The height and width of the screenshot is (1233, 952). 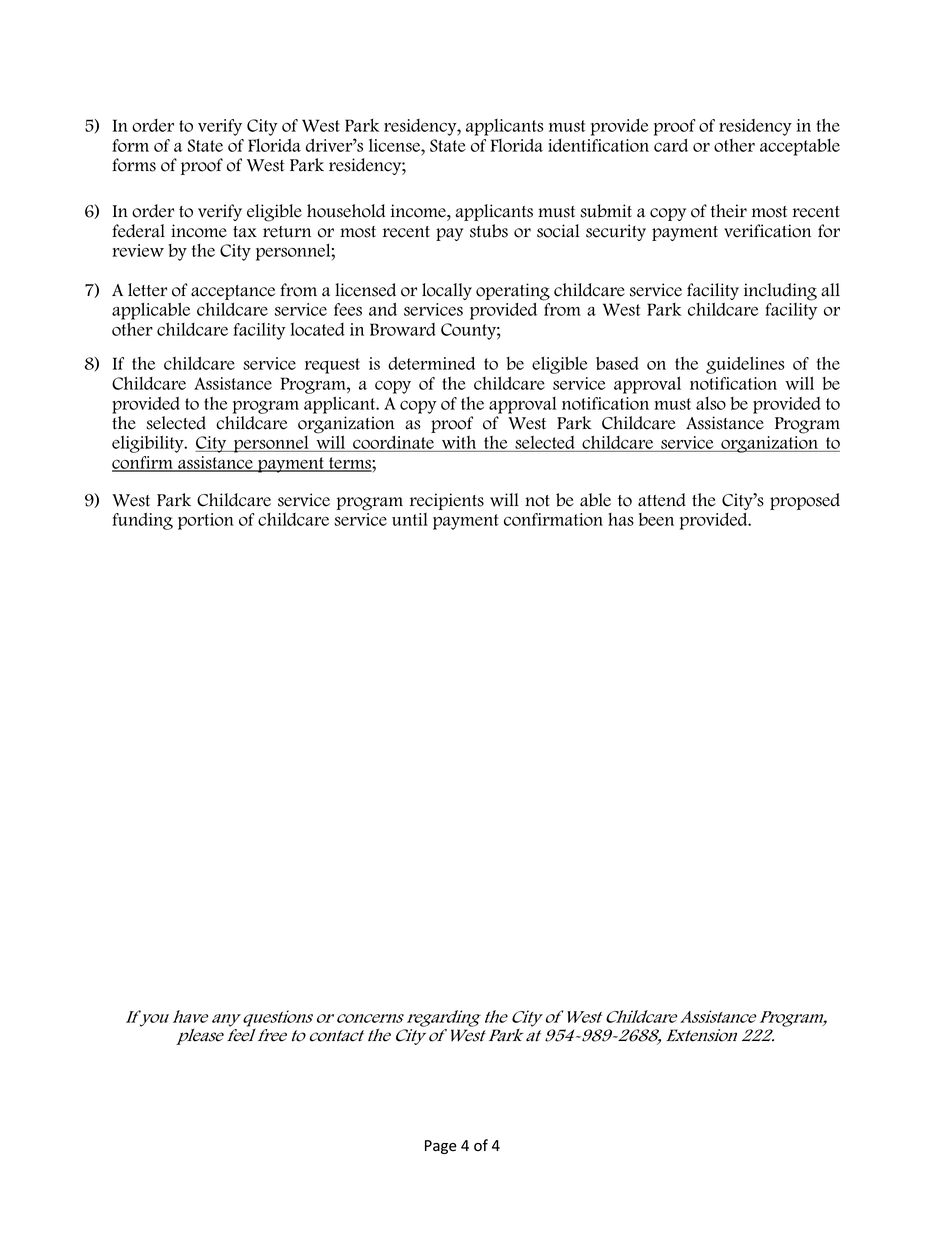 I want to click on portion, so click(x=206, y=521).
